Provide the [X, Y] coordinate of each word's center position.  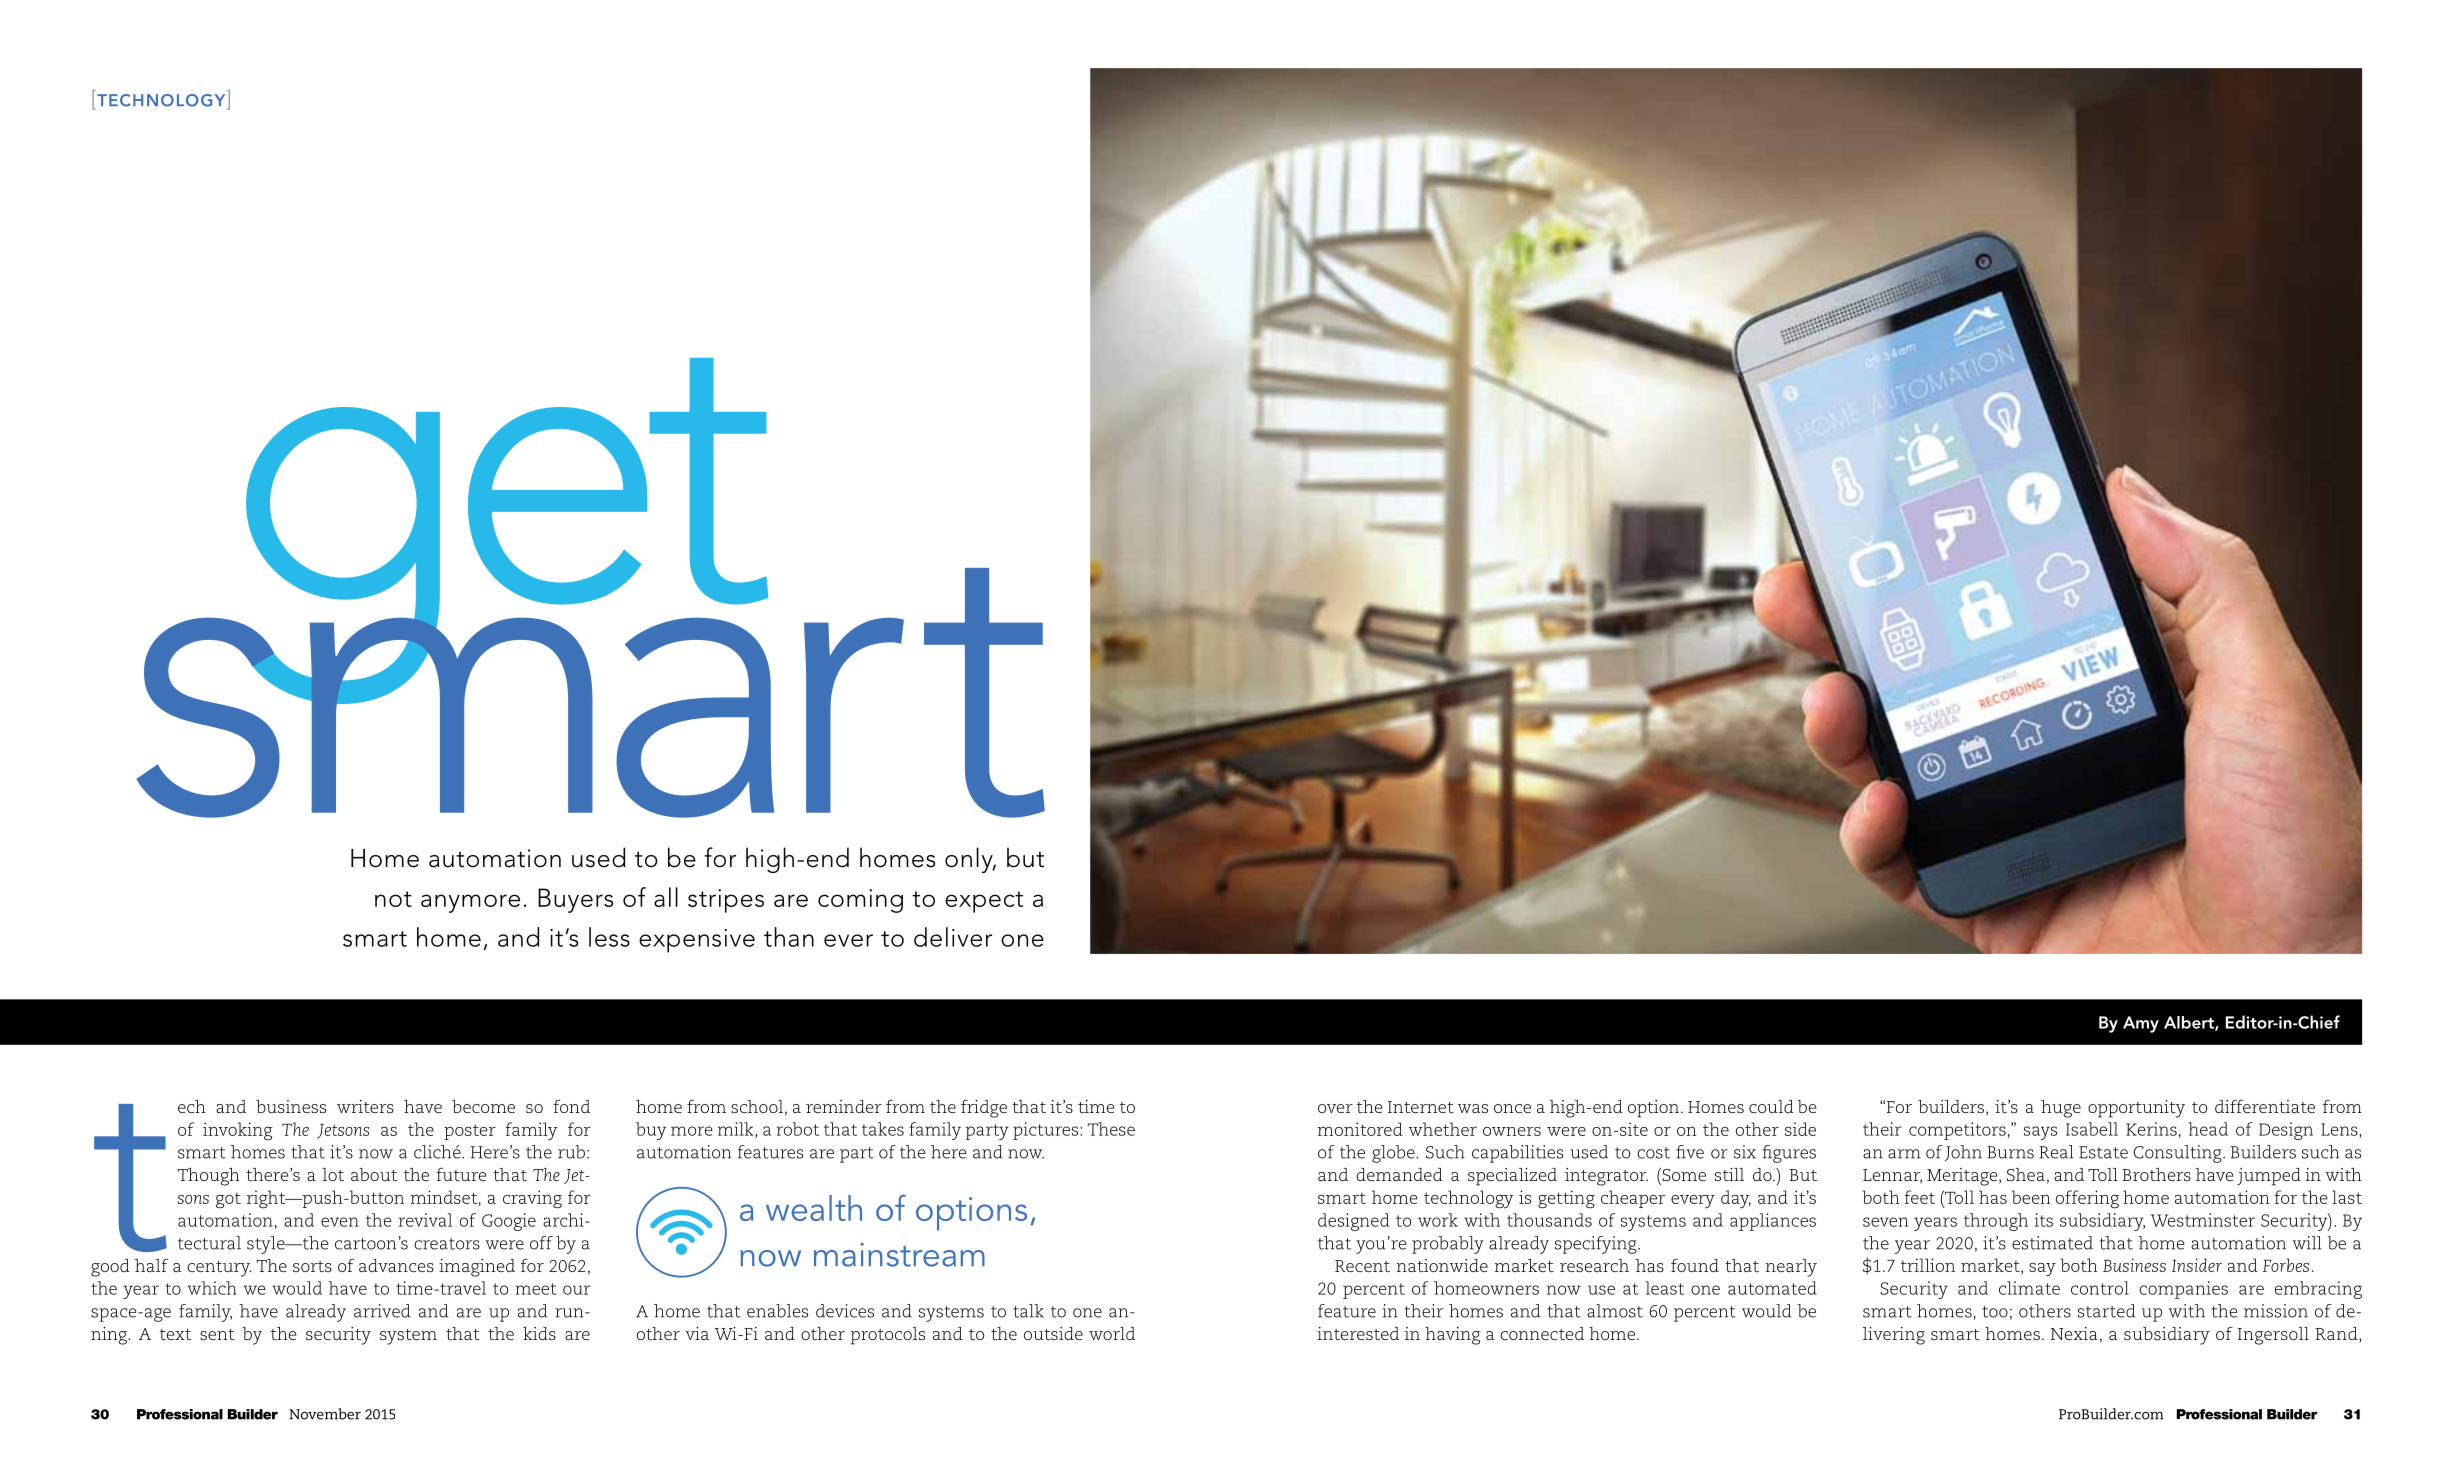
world [1112, 1333]
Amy [2141, 1024]
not [393, 899]
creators [447, 1244]
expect [984, 902]
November [325, 1414]
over [1335, 1108]
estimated [2052, 1243]
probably [1448, 1245]
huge [2061, 1109]
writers [365, 1106]
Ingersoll [2273, 1336]
